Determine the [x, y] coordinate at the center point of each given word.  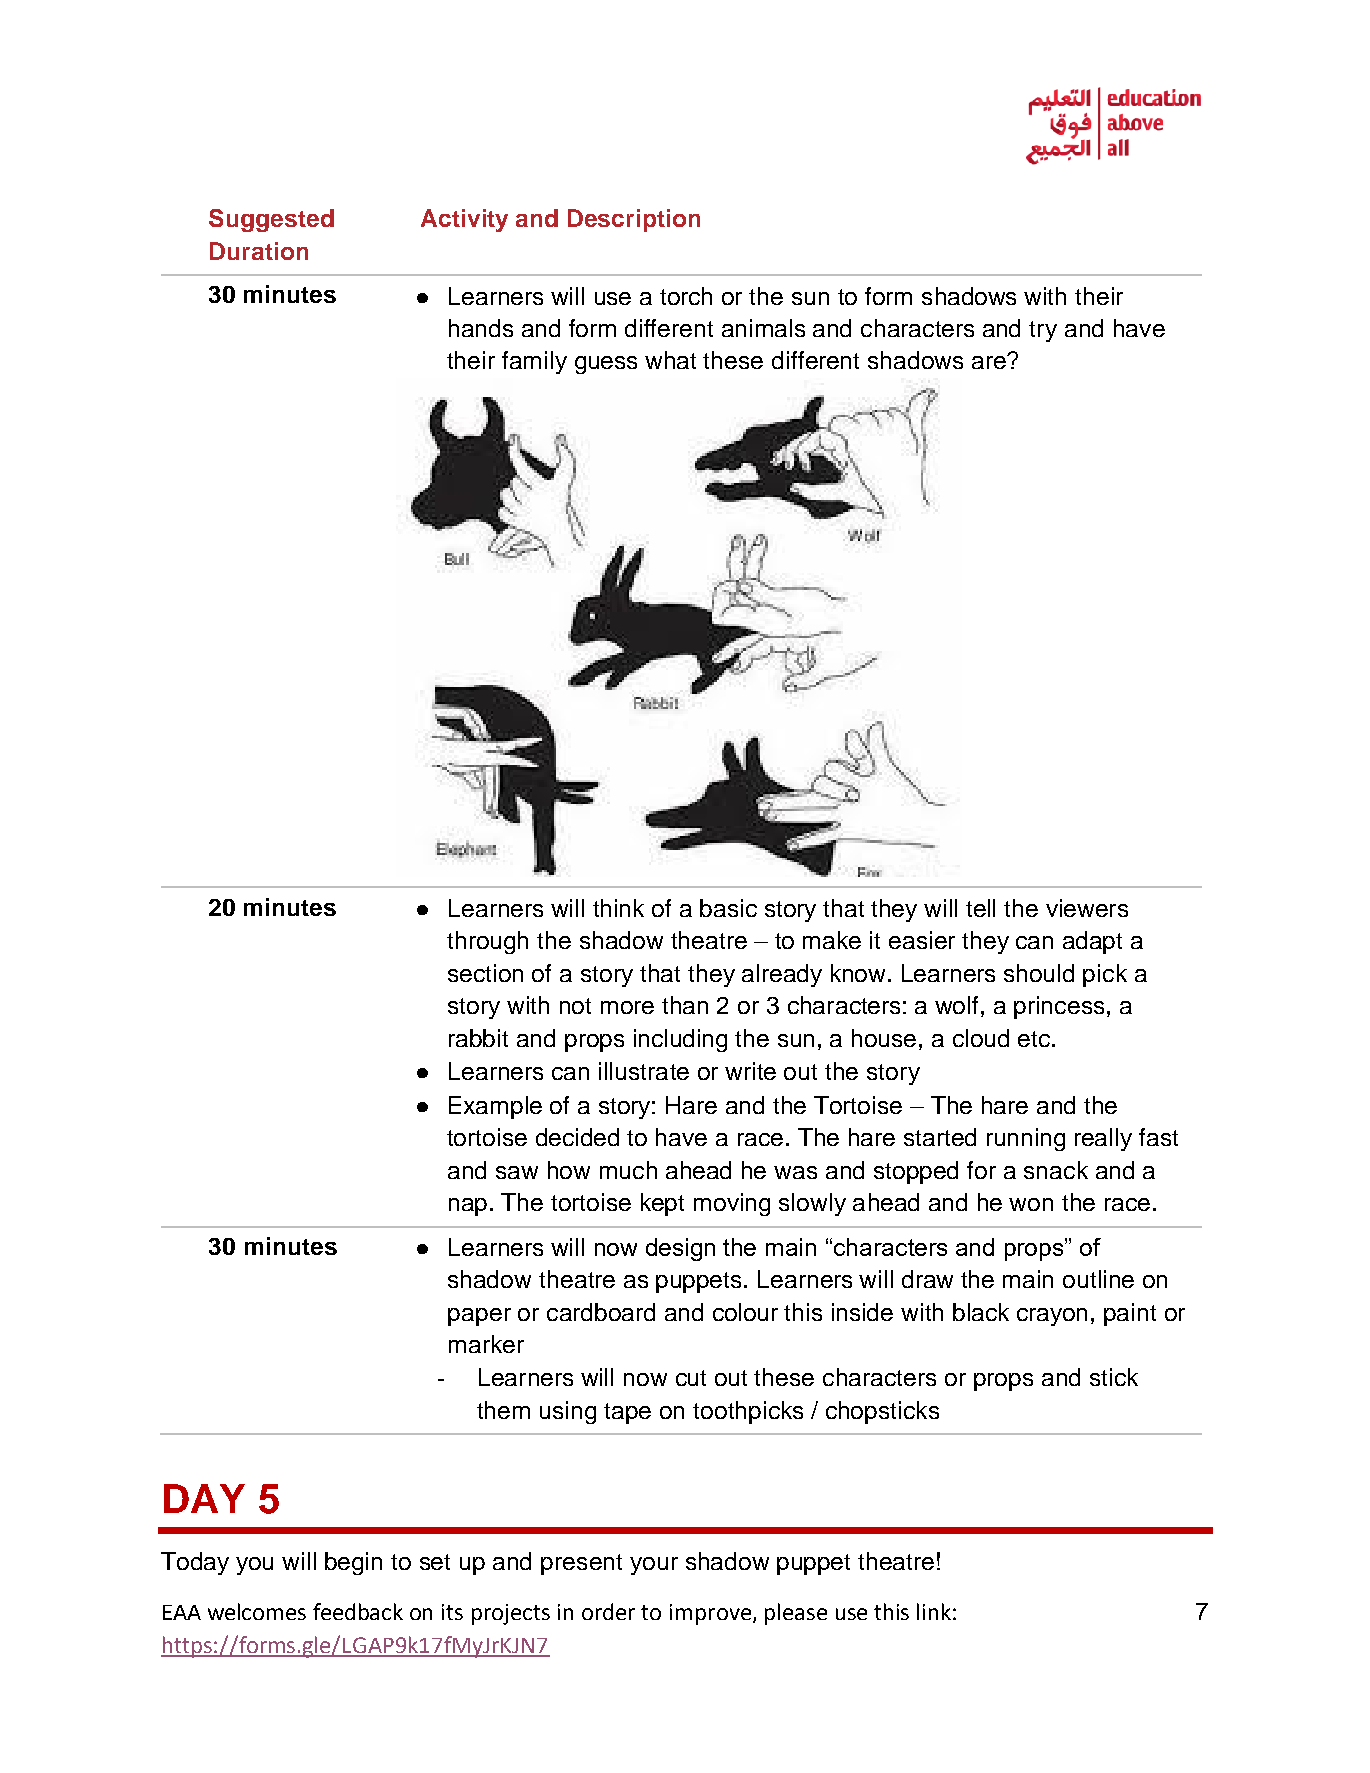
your [654, 1566]
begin [353, 1563]
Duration [259, 251]
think [618, 908]
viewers [1087, 908]
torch [686, 296]
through [487, 942]
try [1043, 331]
